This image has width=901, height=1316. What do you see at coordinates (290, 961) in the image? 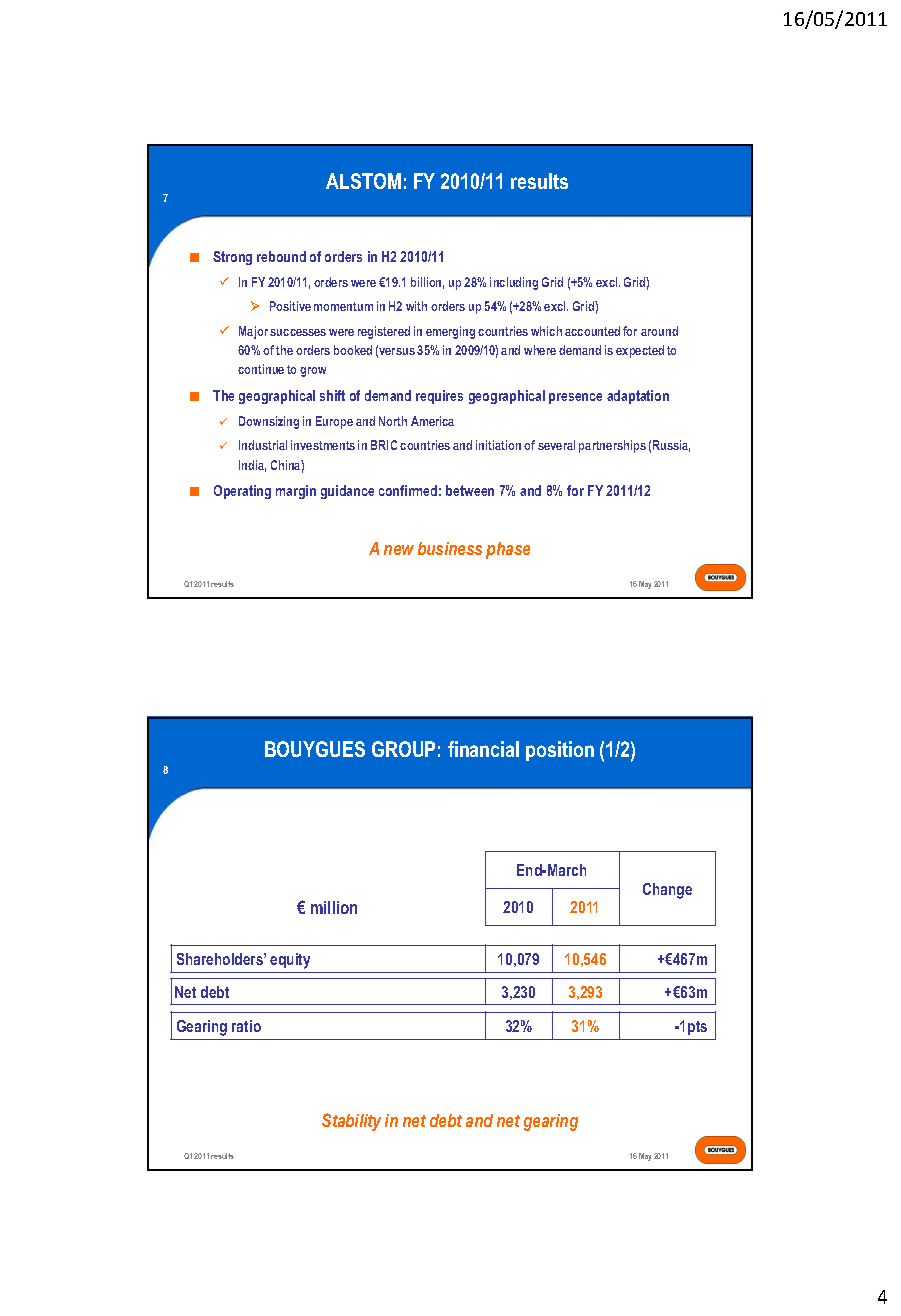
I see `equity` at bounding box center [290, 961].
